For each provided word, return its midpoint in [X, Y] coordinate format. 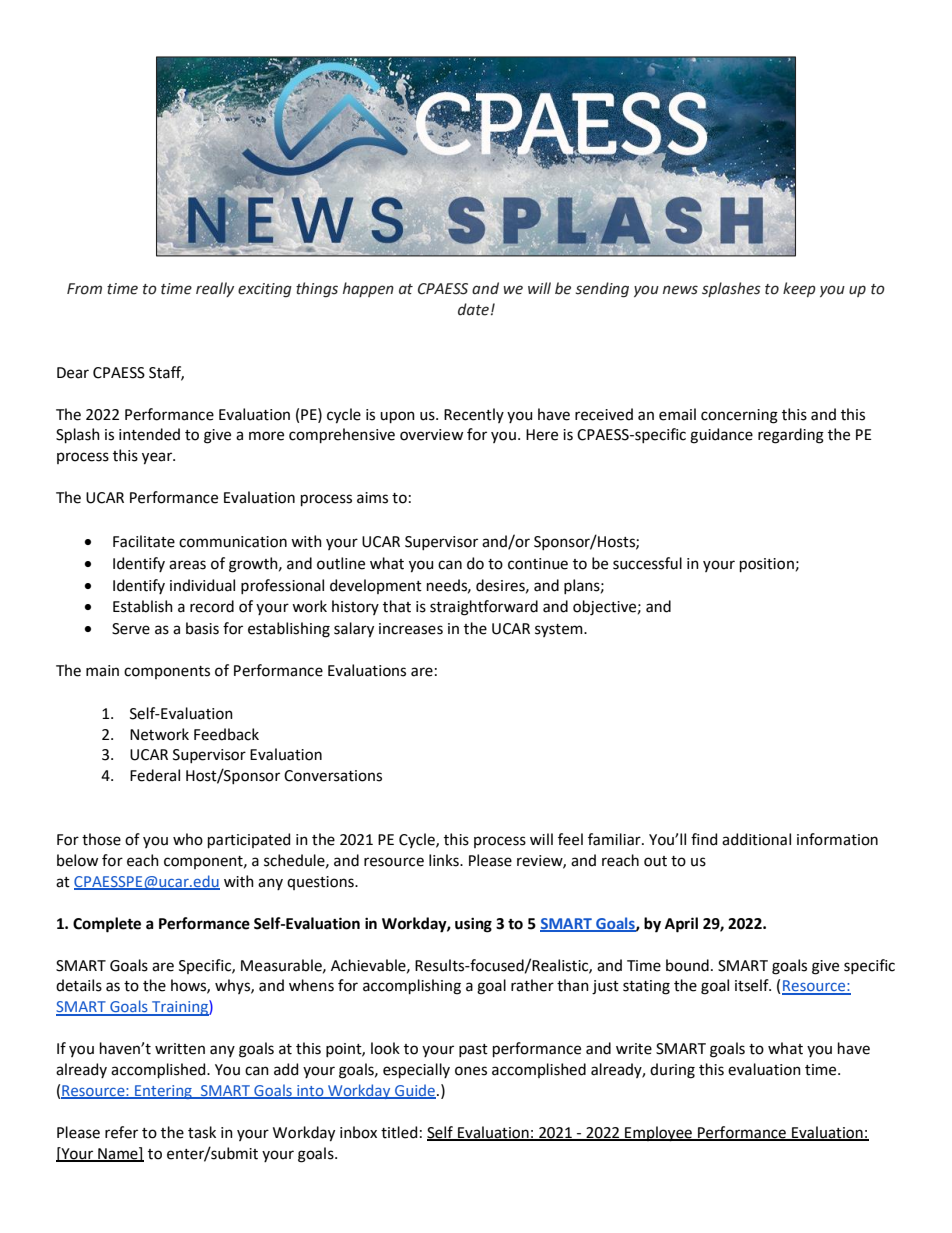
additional [756, 839]
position [767, 565]
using [473, 925]
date [473, 309]
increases [411, 629]
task [202, 1132]
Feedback [226, 734]
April [681, 925]
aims [372, 498]
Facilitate [144, 541]
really [215, 289]
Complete [107, 925]
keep [799, 289]
